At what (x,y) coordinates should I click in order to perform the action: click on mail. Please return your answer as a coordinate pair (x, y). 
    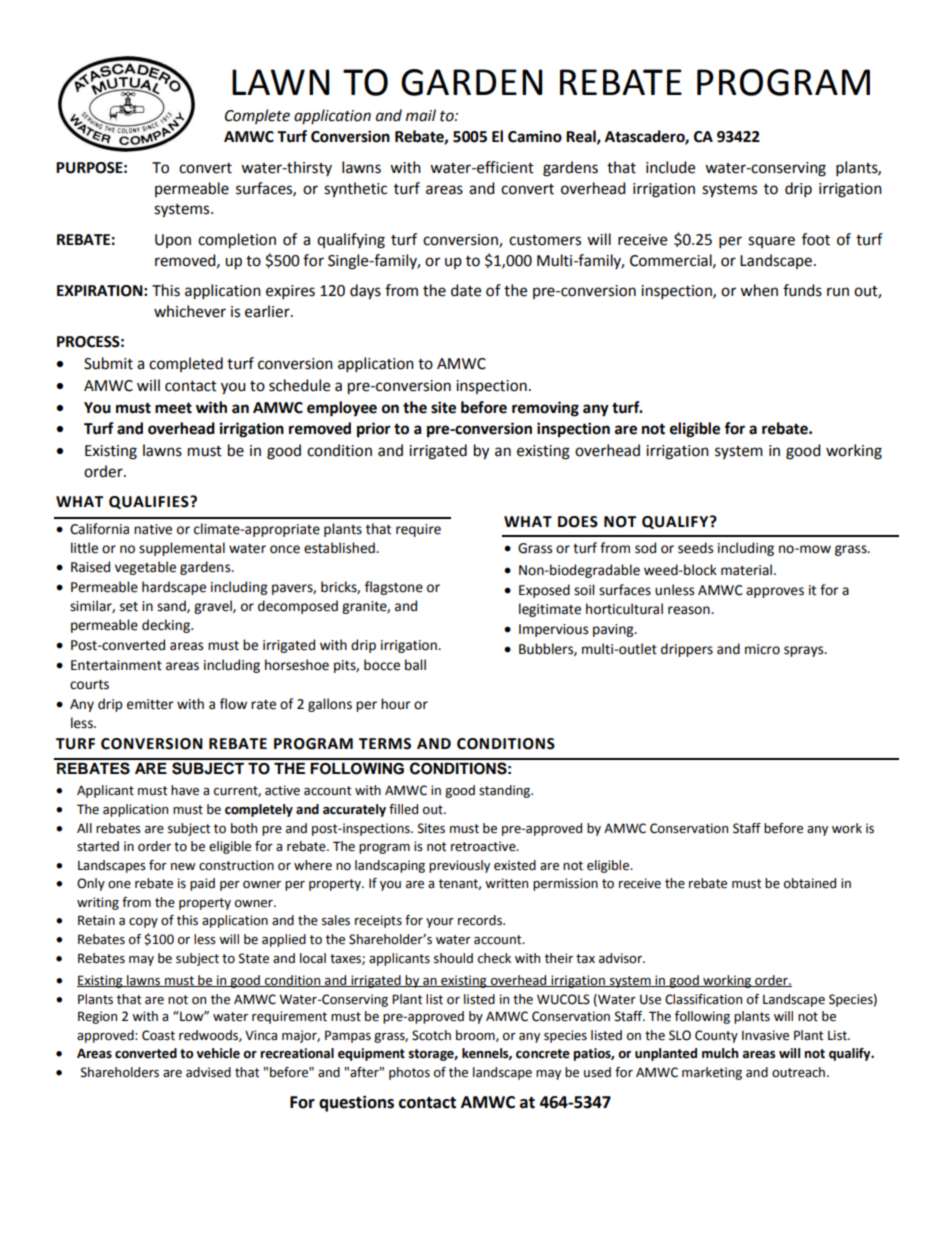
    Looking at the image, I should click on (421, 115).
